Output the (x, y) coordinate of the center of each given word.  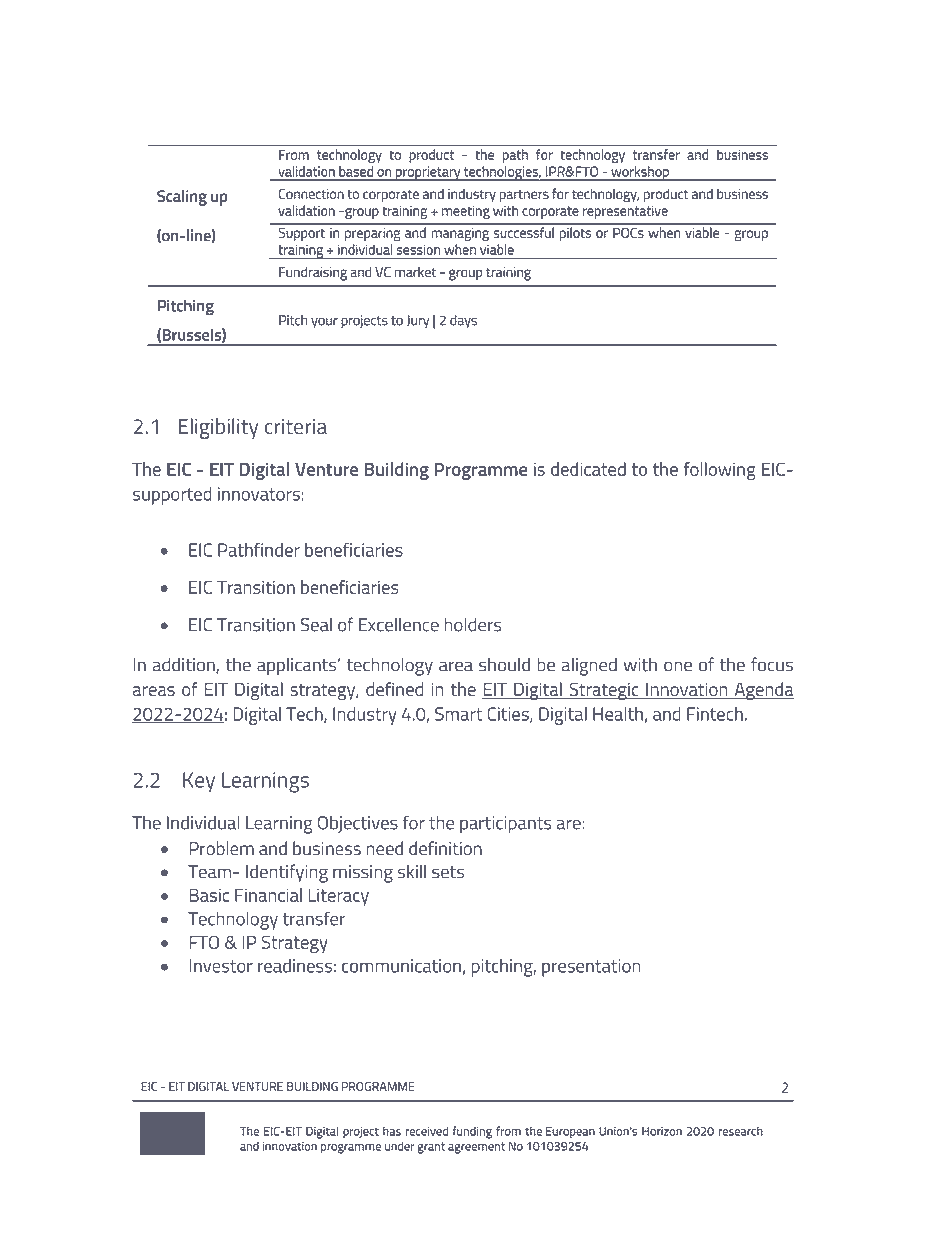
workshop (640, 173)
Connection (311, 194)
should (504, 664)
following (720, 471)
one (678, 666)
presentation (591, 968)
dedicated (588, 469)
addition (185, 665)
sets (448, 872)
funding (472, 1132)
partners (524, 196)
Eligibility (218, 428)
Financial (268, 895)
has (392, 1131)
